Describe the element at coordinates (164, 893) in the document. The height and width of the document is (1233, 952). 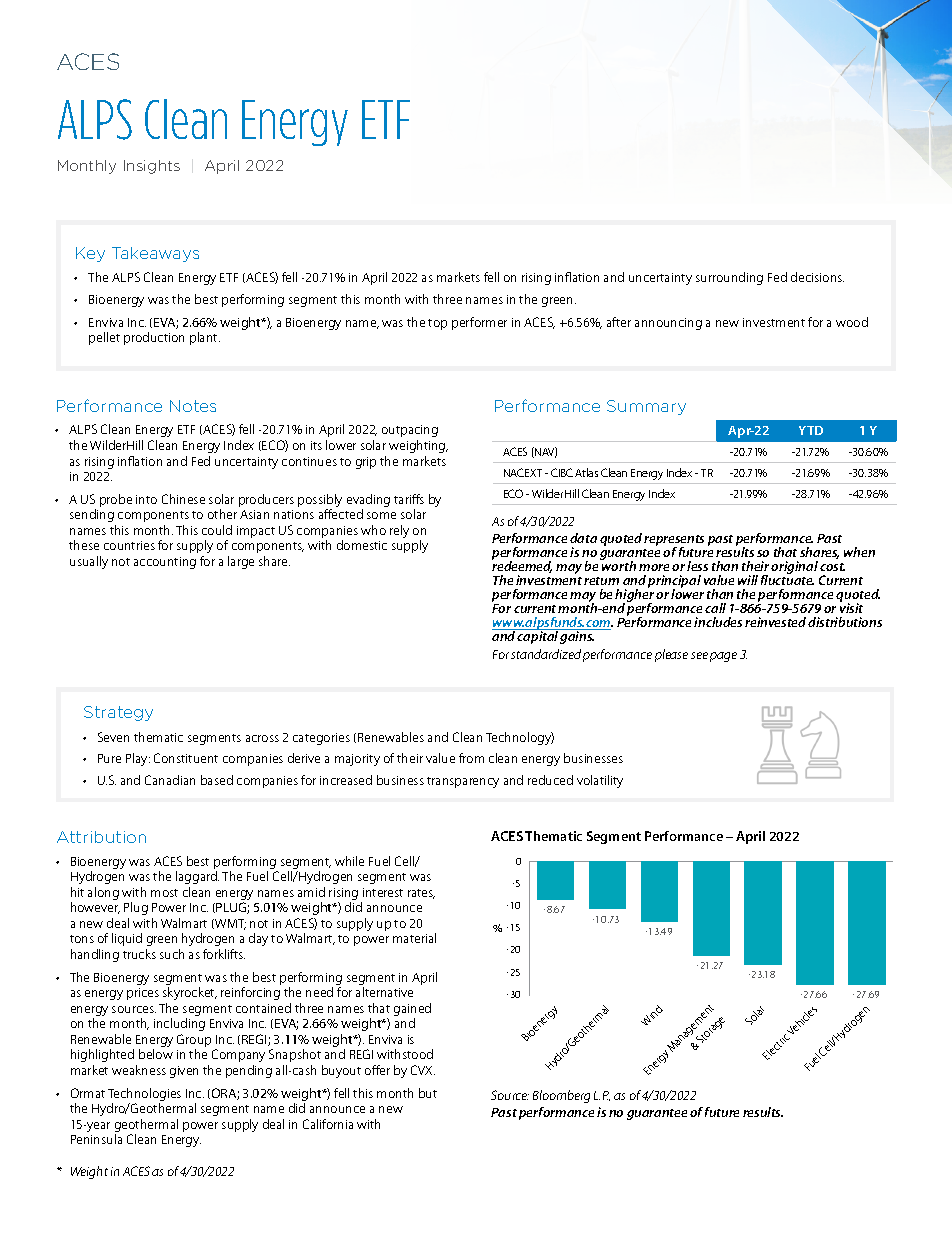
I see `most` at that location.
